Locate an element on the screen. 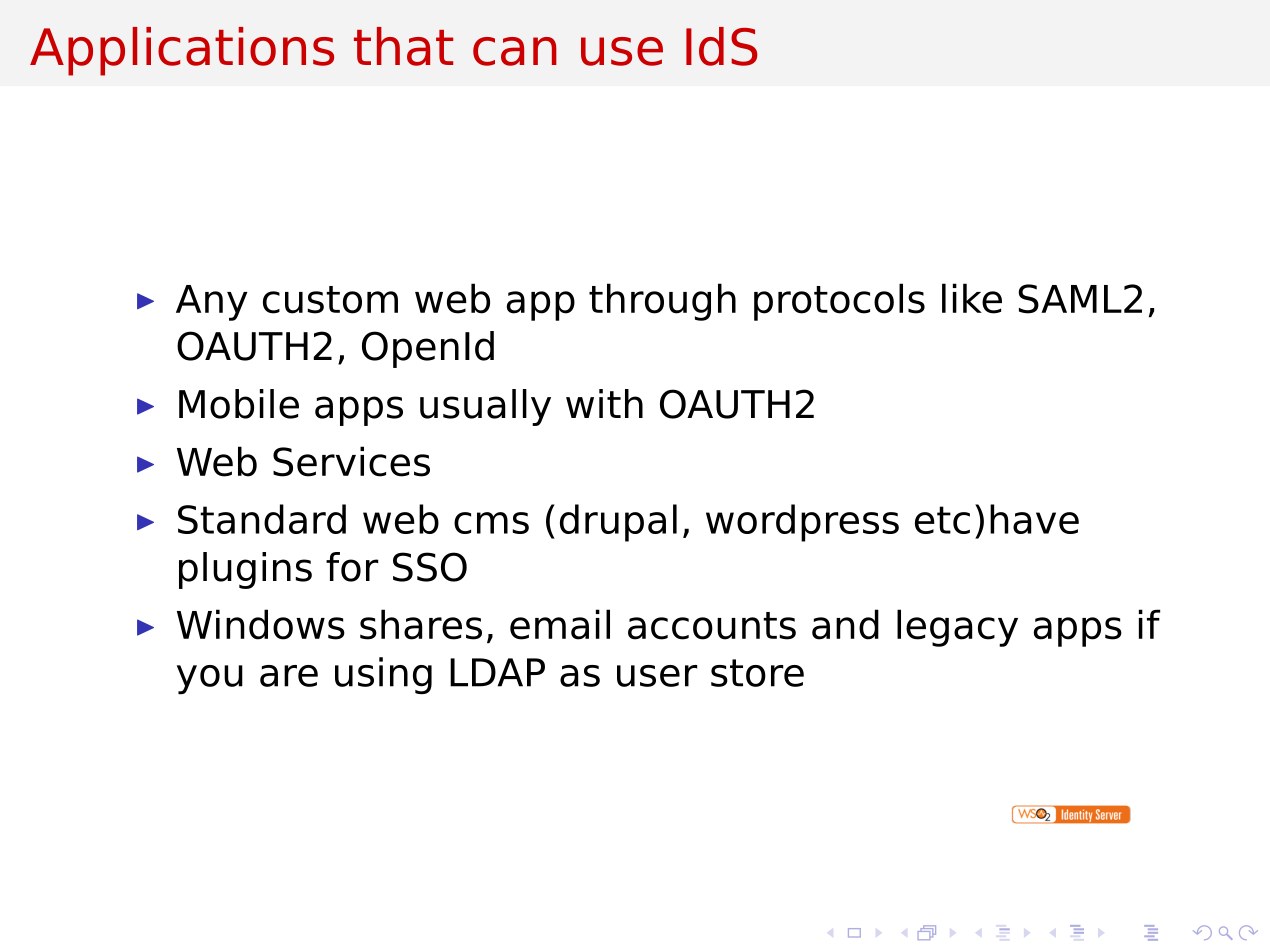 This screenshot has height=952, width=1270. with is located at coordinates (604, 403).
